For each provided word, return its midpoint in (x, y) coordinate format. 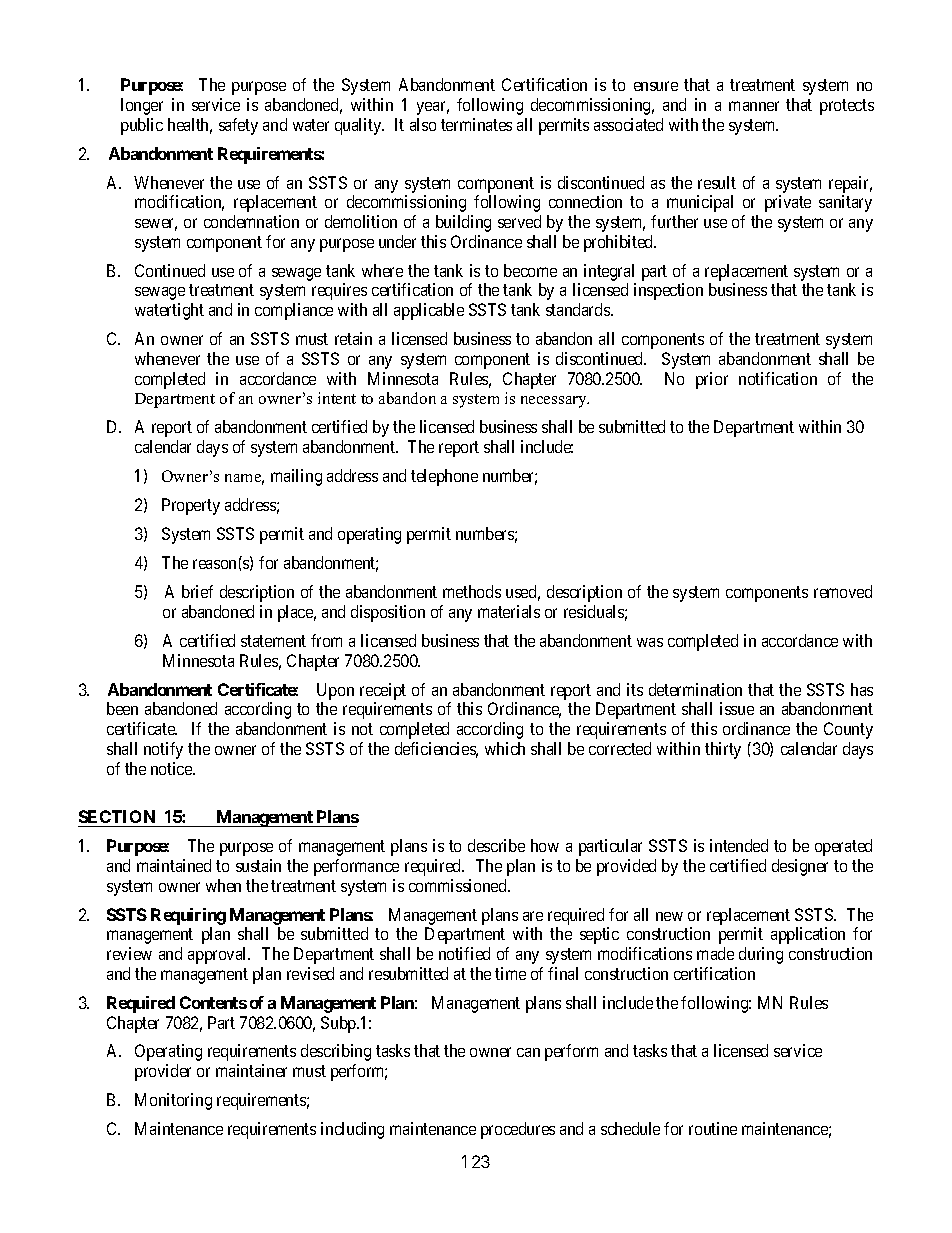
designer (800, 867)
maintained (174, 865)
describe (496, 845)
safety (238, 126)
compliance (294, 311)
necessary (555, 402)
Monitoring (173, 1101)
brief (197, 591)
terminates (476, 124)
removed (843, 591)
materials (509, 611)
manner (754, 106)
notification (778, 378)
